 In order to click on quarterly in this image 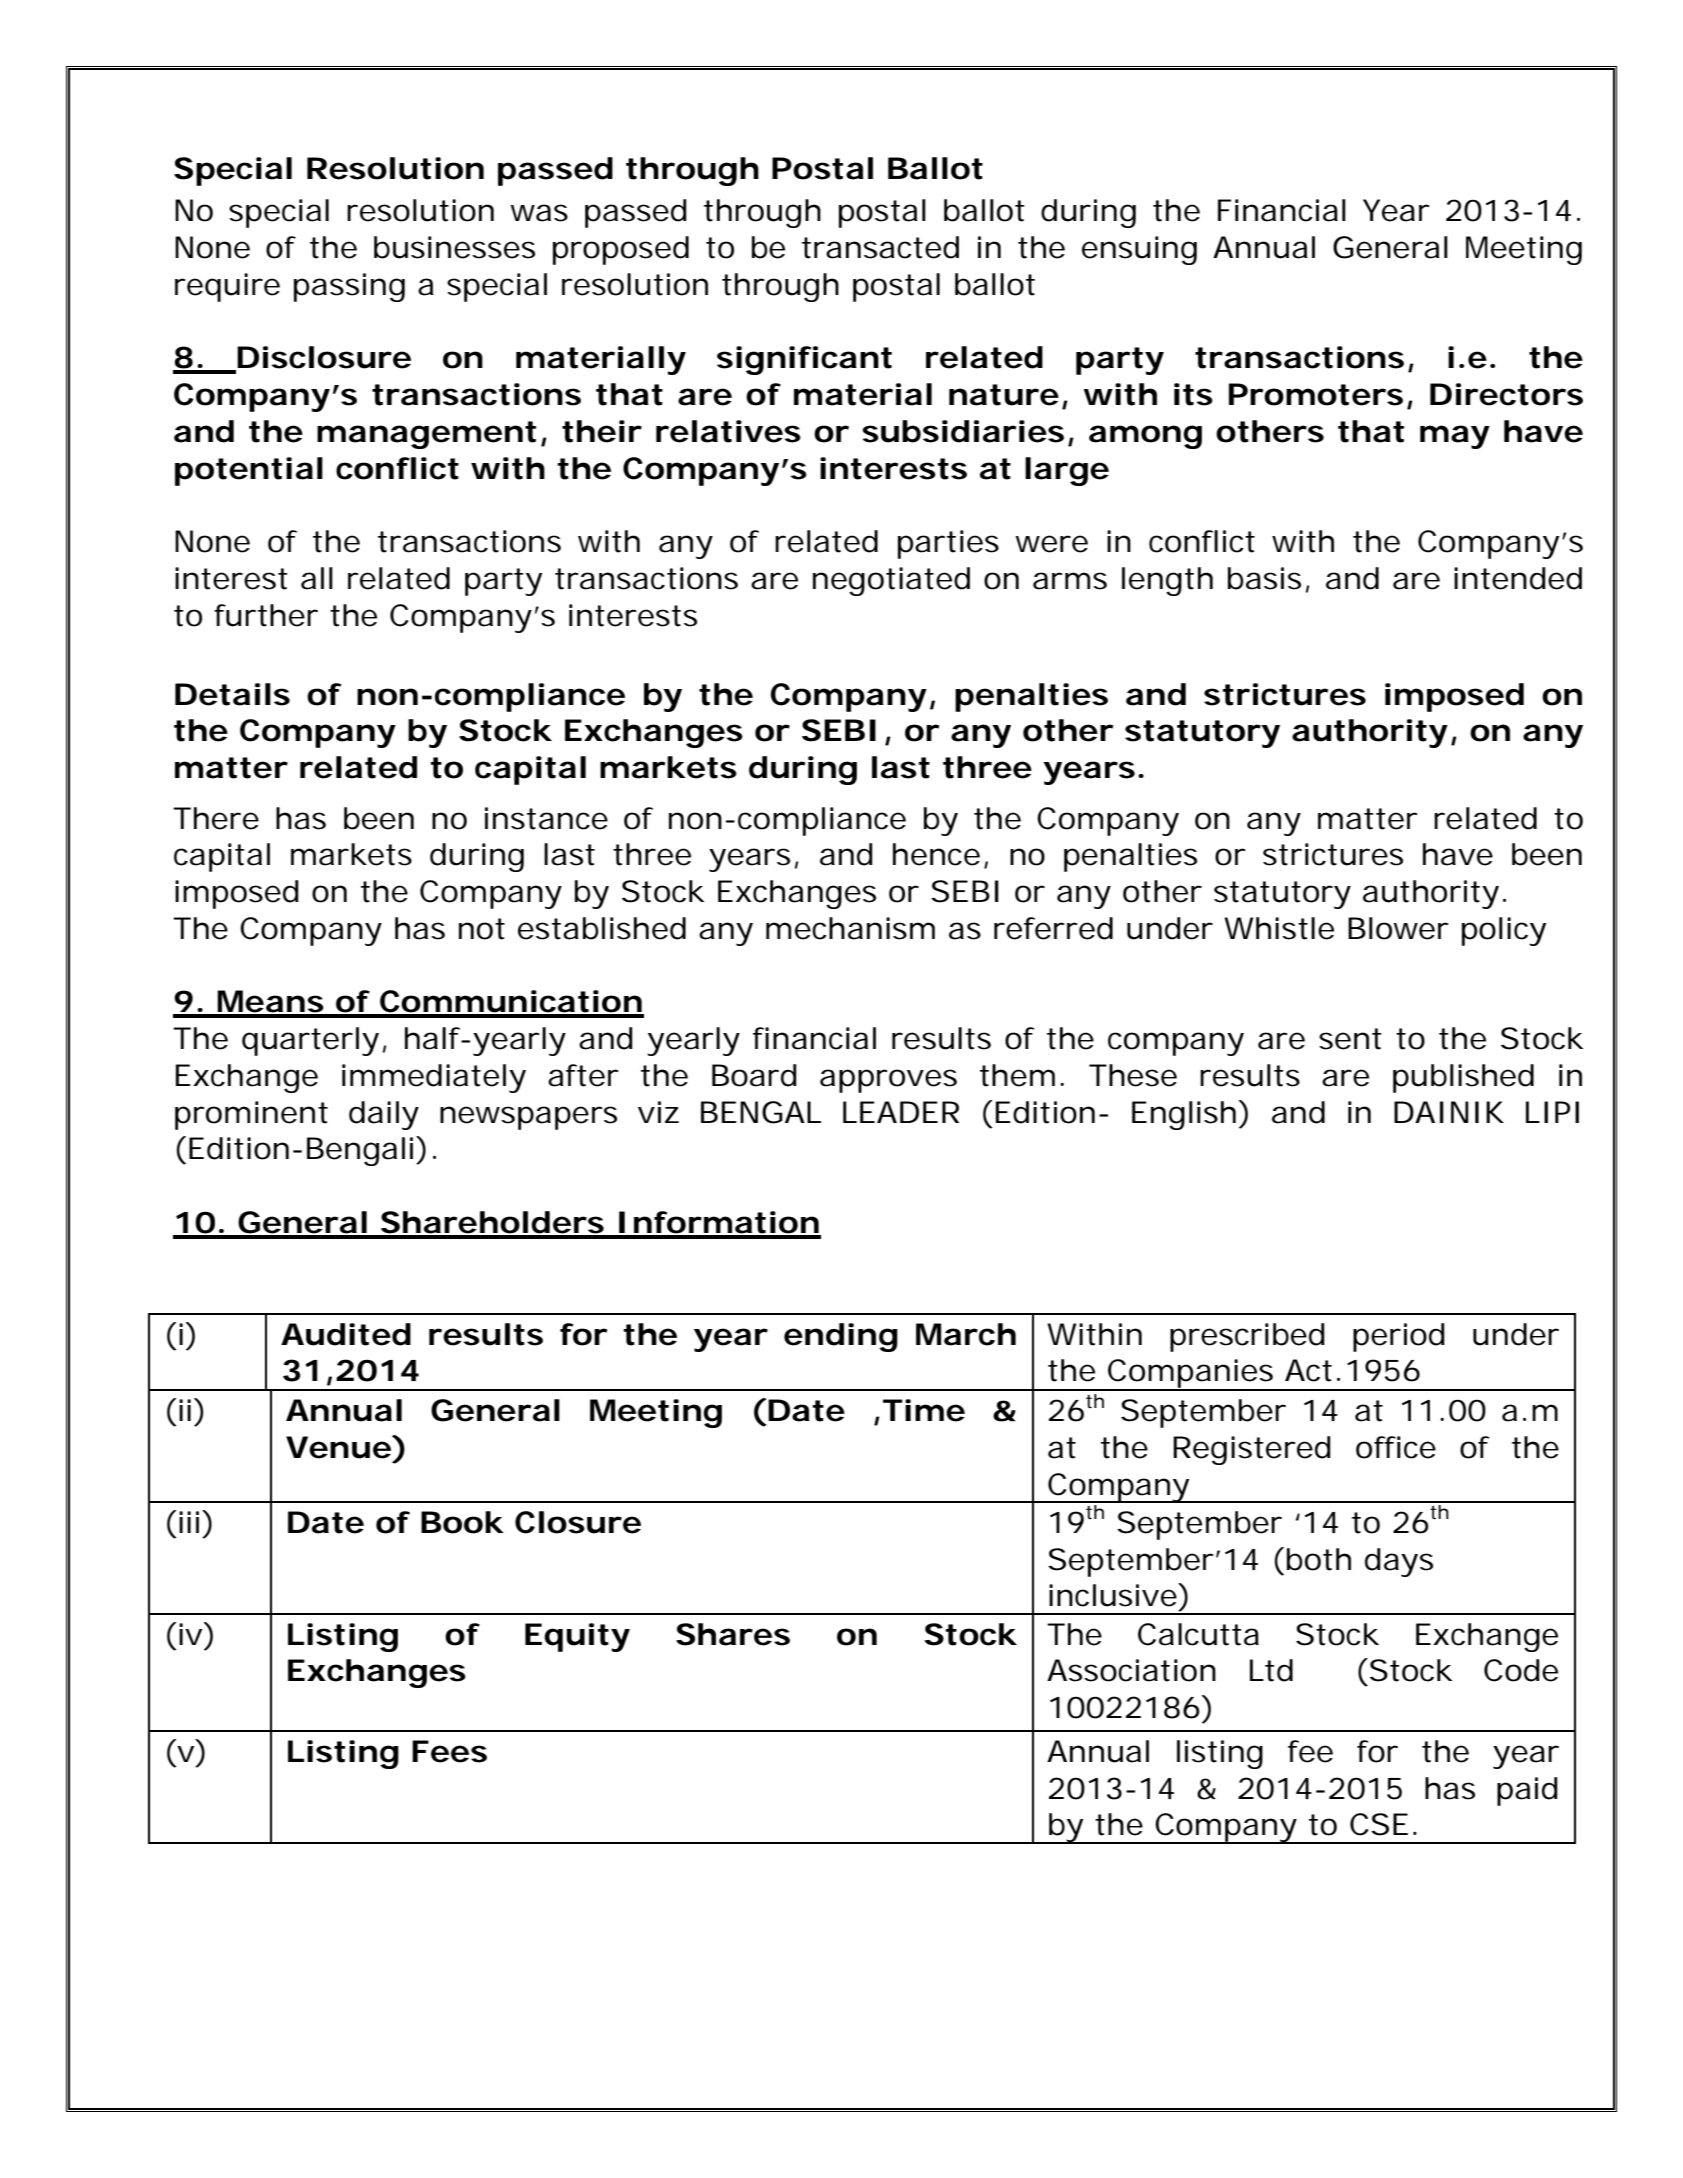, I will do `click(310, 1041)`.
